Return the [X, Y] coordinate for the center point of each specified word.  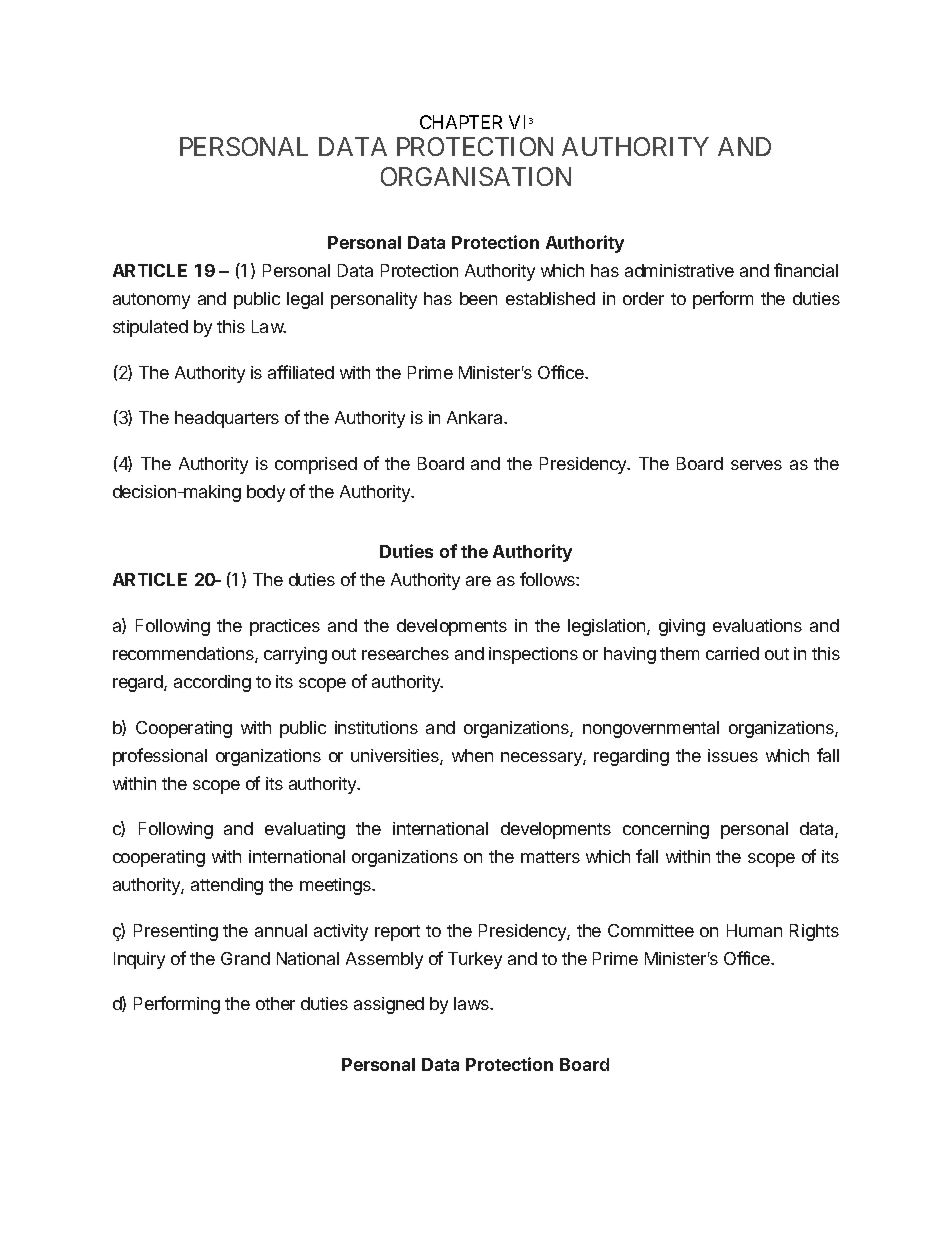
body [266, 493]
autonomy [151, 301]
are [478, 581]
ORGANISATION [476, 176]
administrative [679, 270]
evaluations [757, 625]
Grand [245, 958]
